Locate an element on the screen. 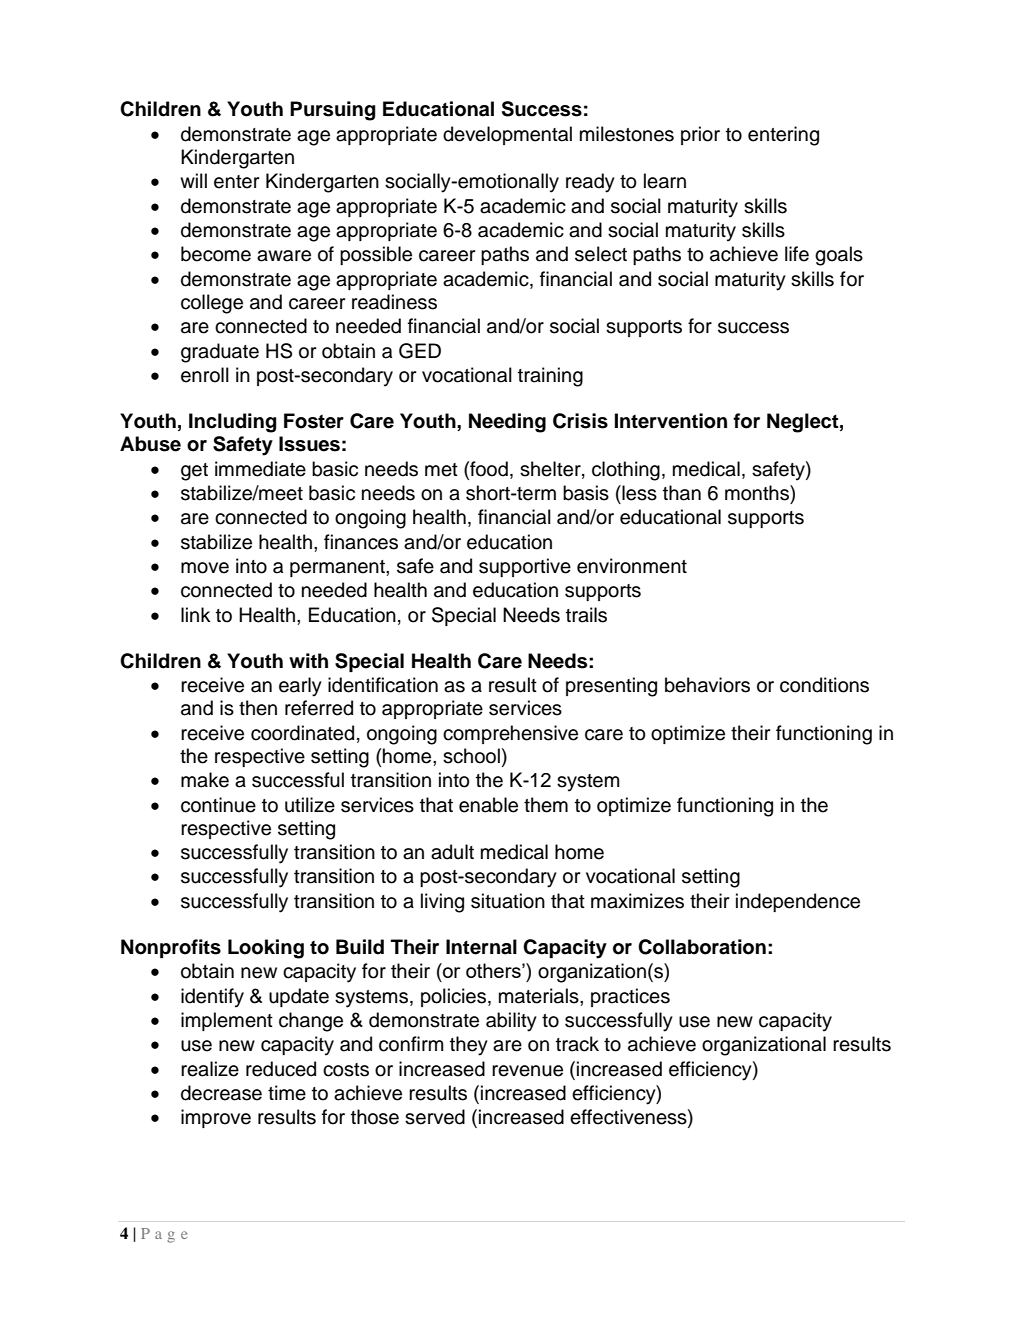  GED is located at coordinates (420, 351).
